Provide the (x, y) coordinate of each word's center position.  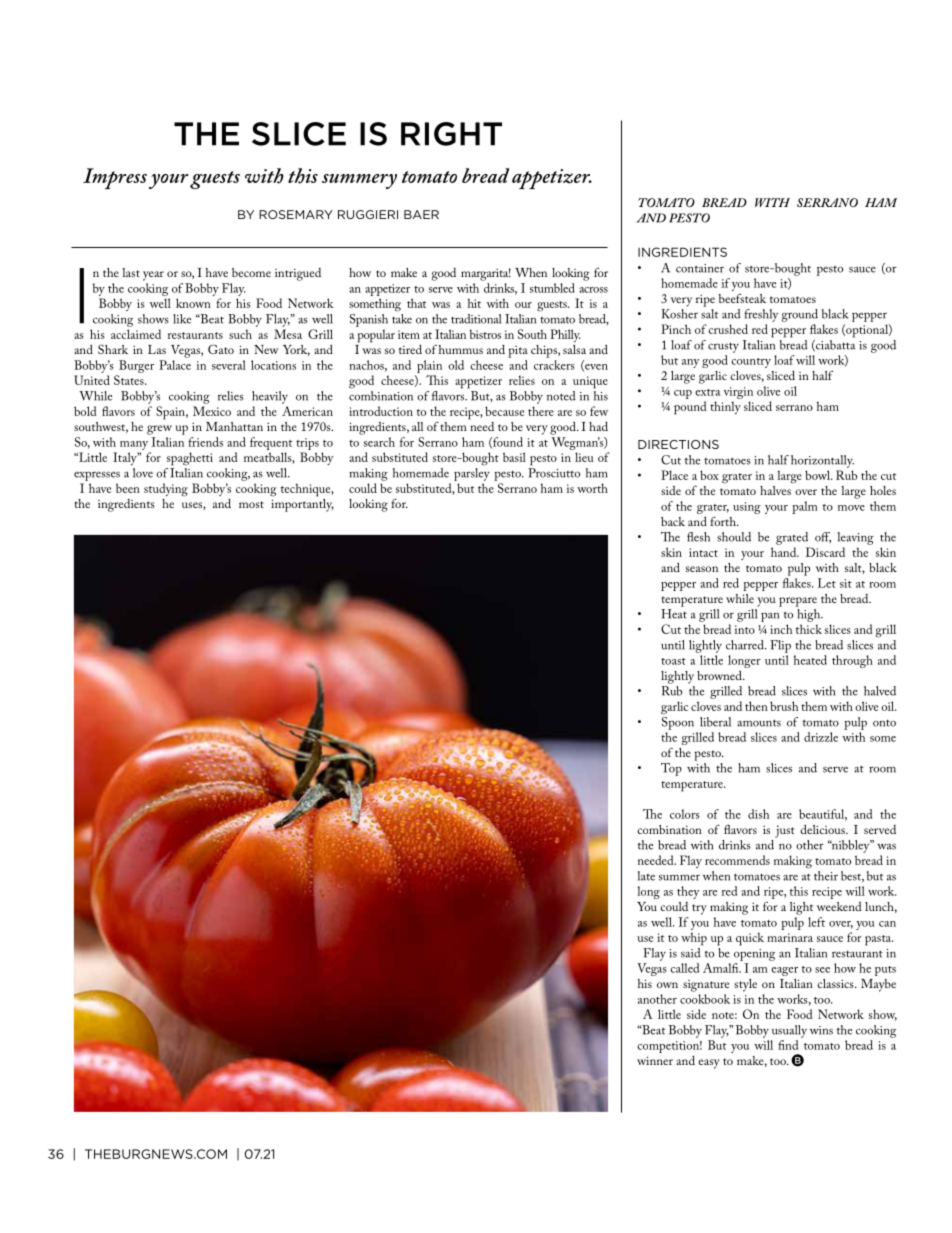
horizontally (822, 461)
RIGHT (451, 134)
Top (671, 769)
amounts (759, 723)
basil (514, 457)
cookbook (705, 999)
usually (789, 1031)
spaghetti (190, 459)
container (700, 268)
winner (655, 1060)
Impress (115, 178)
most (251, 504)
